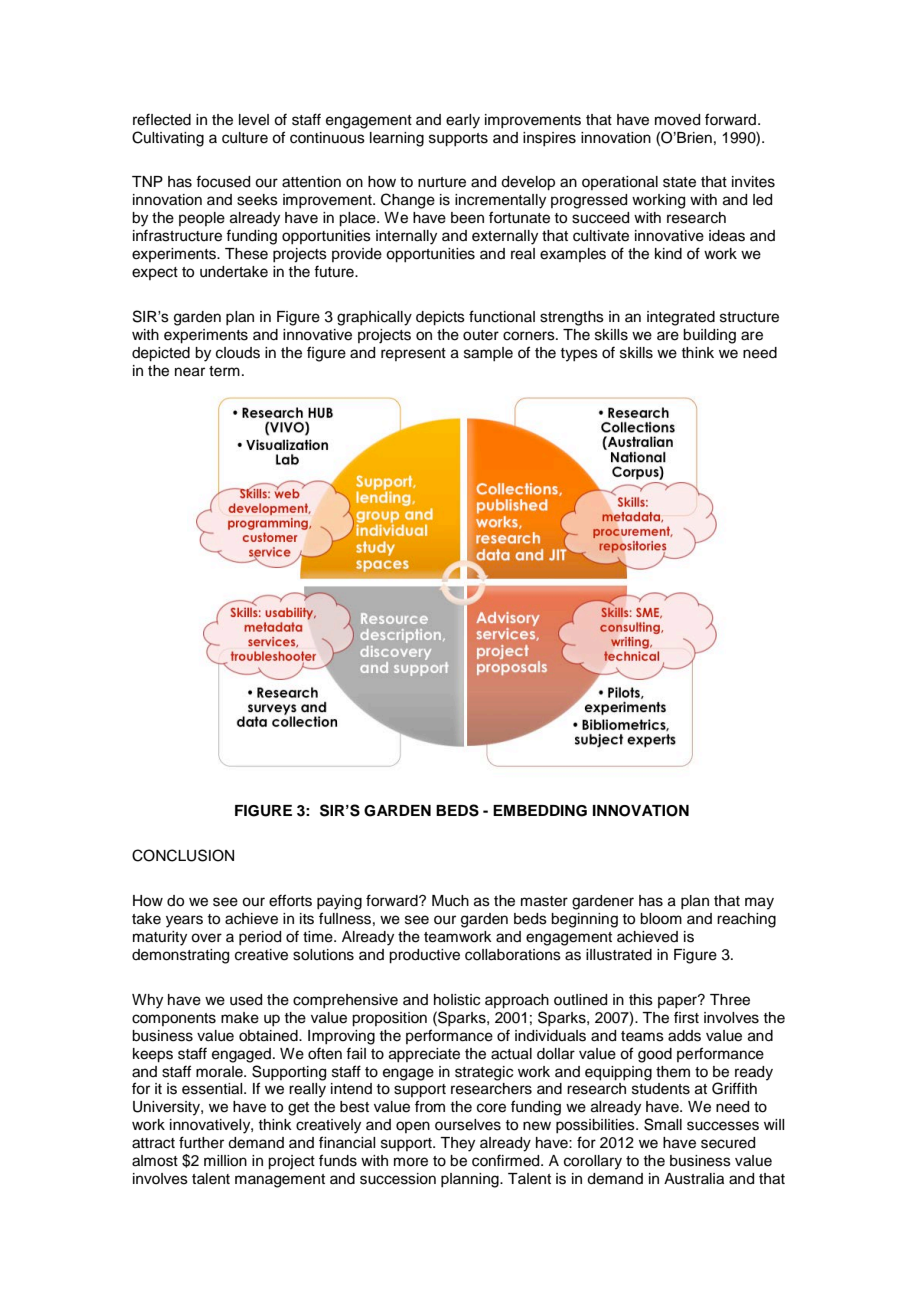 This screenshot has width=924, height=1307. What do you see at coordinates (183, 855) in the screenshot?
I see `CONCLUSION` at bounding box center [183, 855].
